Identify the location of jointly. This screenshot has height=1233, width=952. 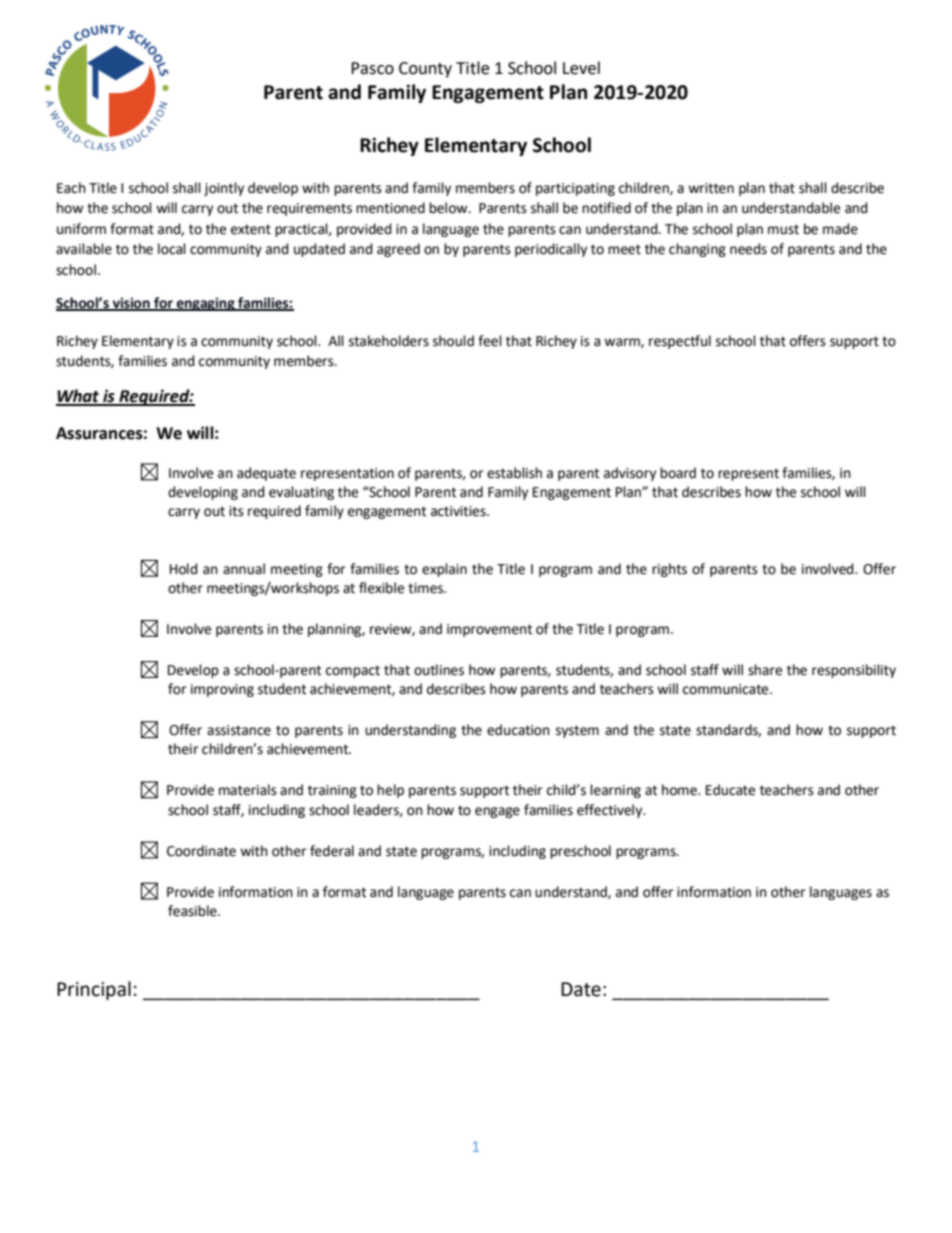
(224, 189).
